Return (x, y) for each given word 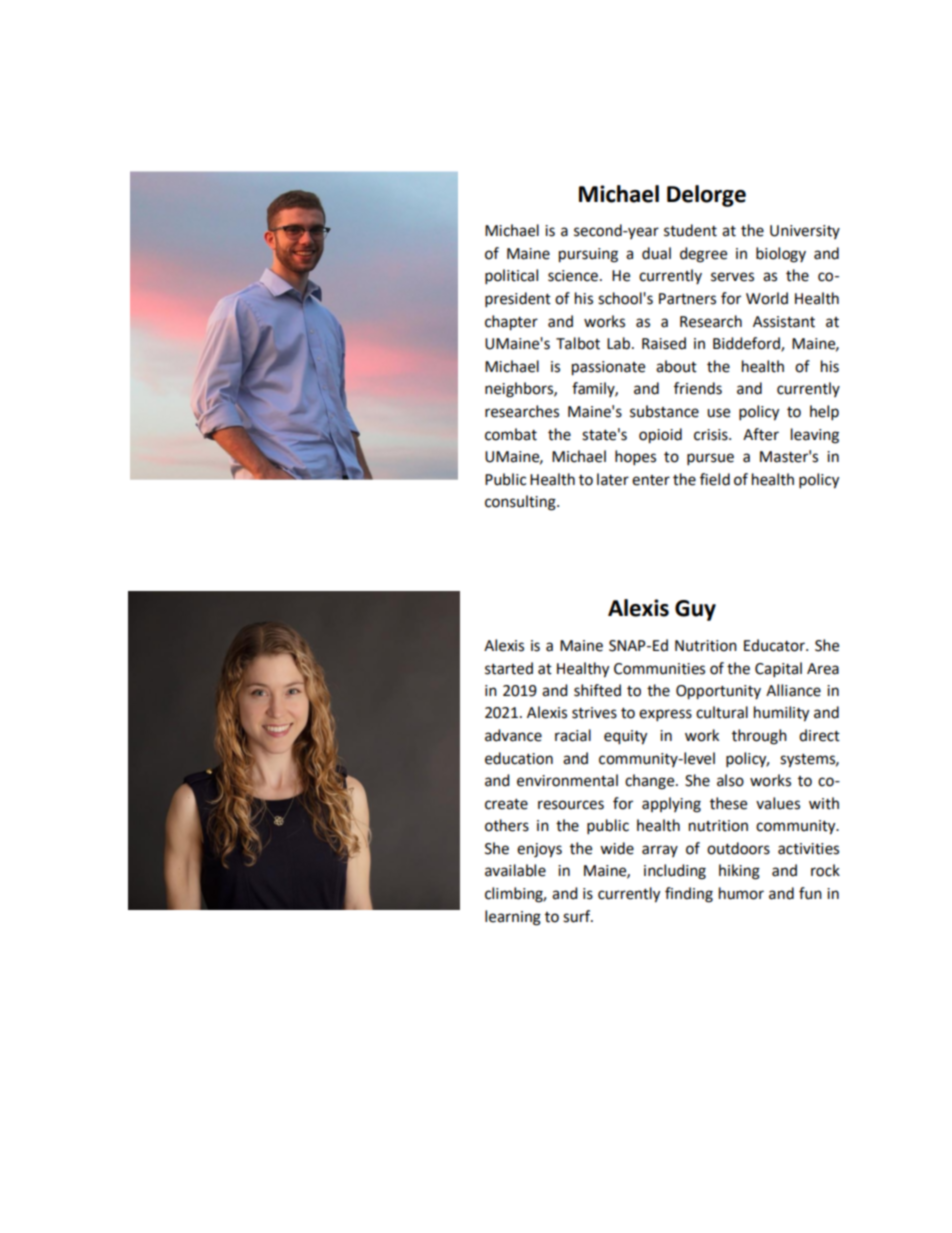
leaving (815, 436)
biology (781, 255)
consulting (521, 503)
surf (578, 916)
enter (651, 480)
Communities (659, 669)
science (574, 276)
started (509, 668)
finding (689, 895)
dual (656, 253)
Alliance (793, 690)
